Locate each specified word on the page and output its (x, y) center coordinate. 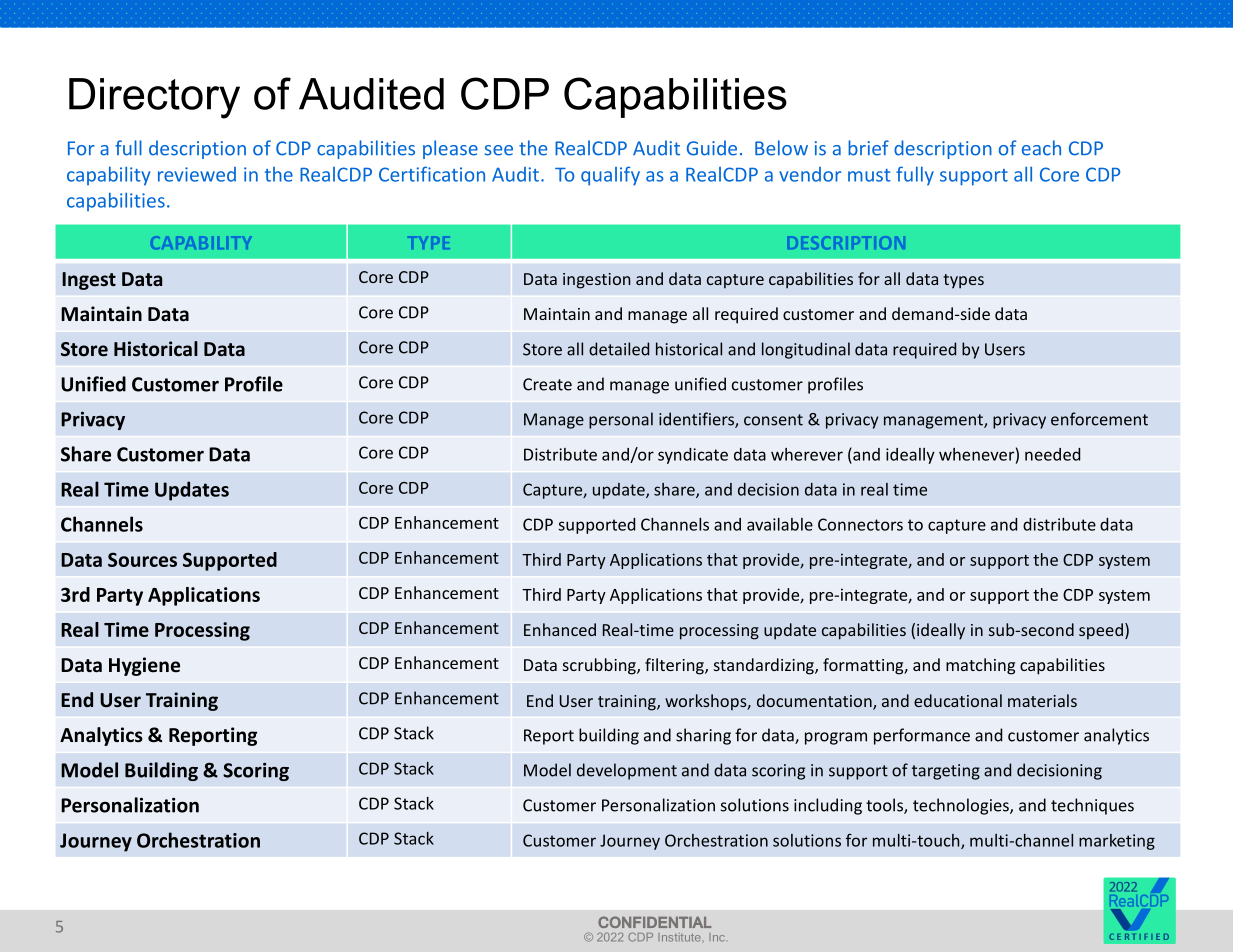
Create (547, 384)
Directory (154, 98)
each (1041, 148)
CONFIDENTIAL (654, 922)
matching (980, 666)
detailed (619, 349)
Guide (712, 148)
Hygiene (144, 666)
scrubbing (600, 666)
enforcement (1099, 419)
